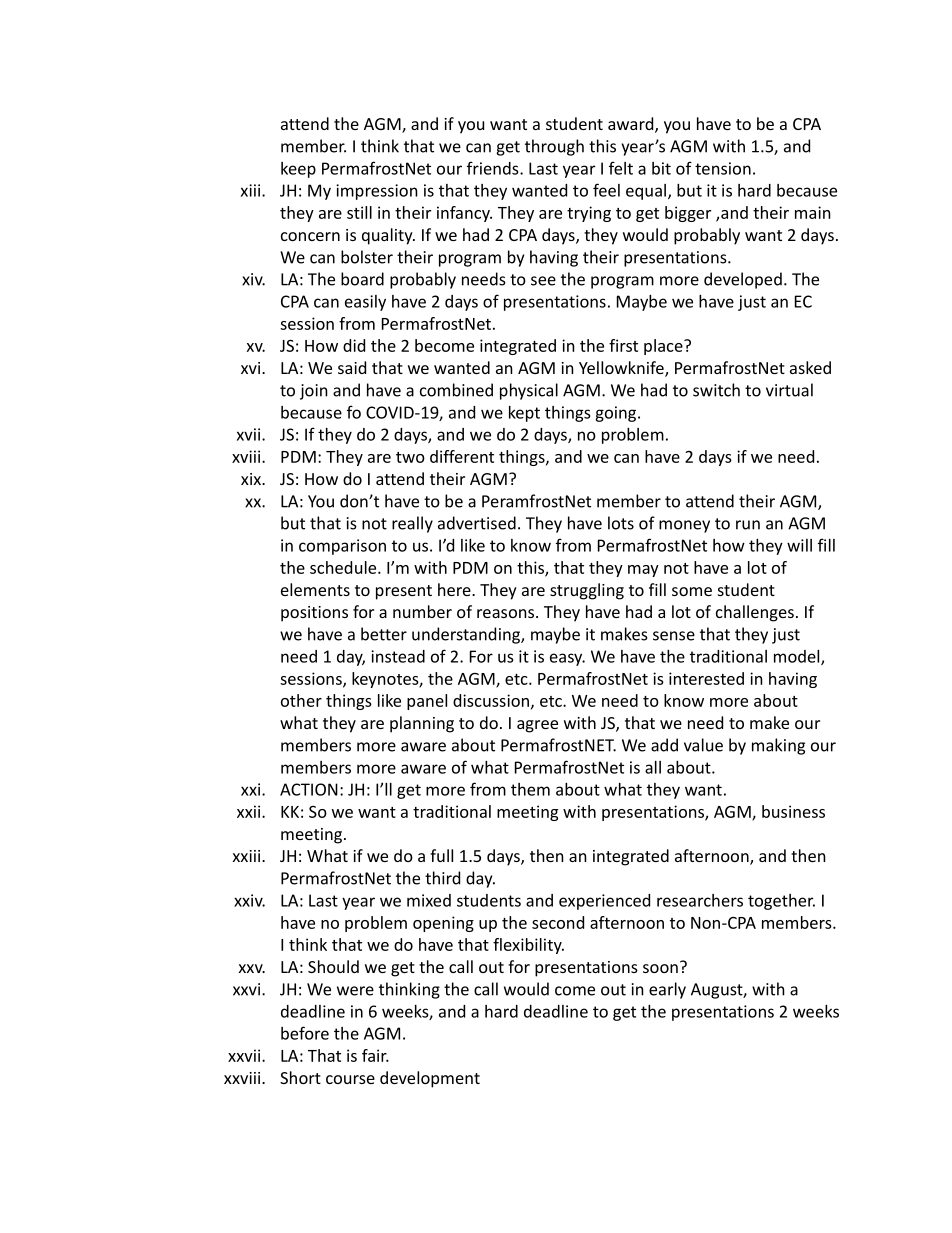  Describe the element at coordinates (507, 613) in the screenshot. I see `reasons` at that location.
